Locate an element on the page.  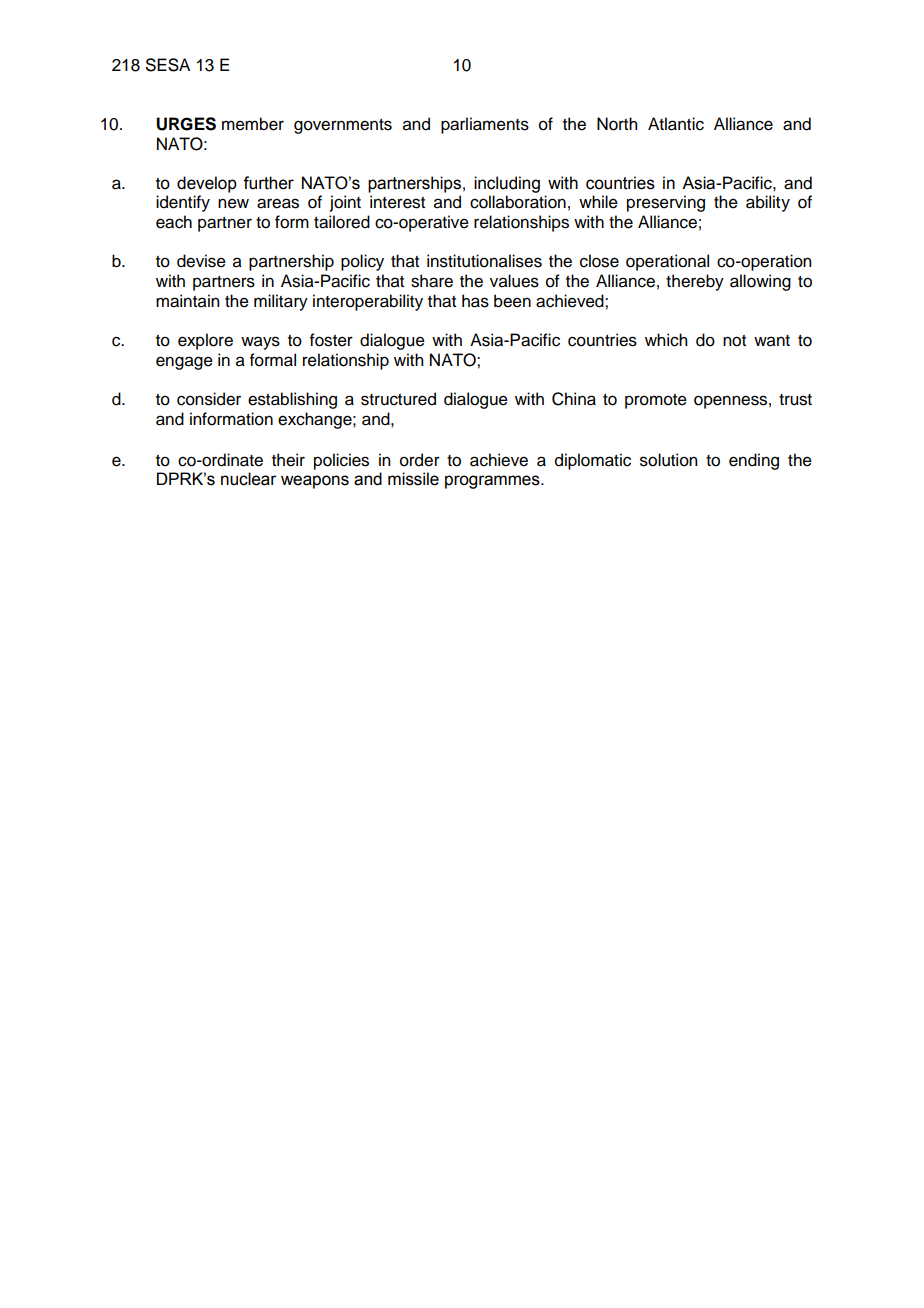
preserving is located at coordinates (666, 203).
